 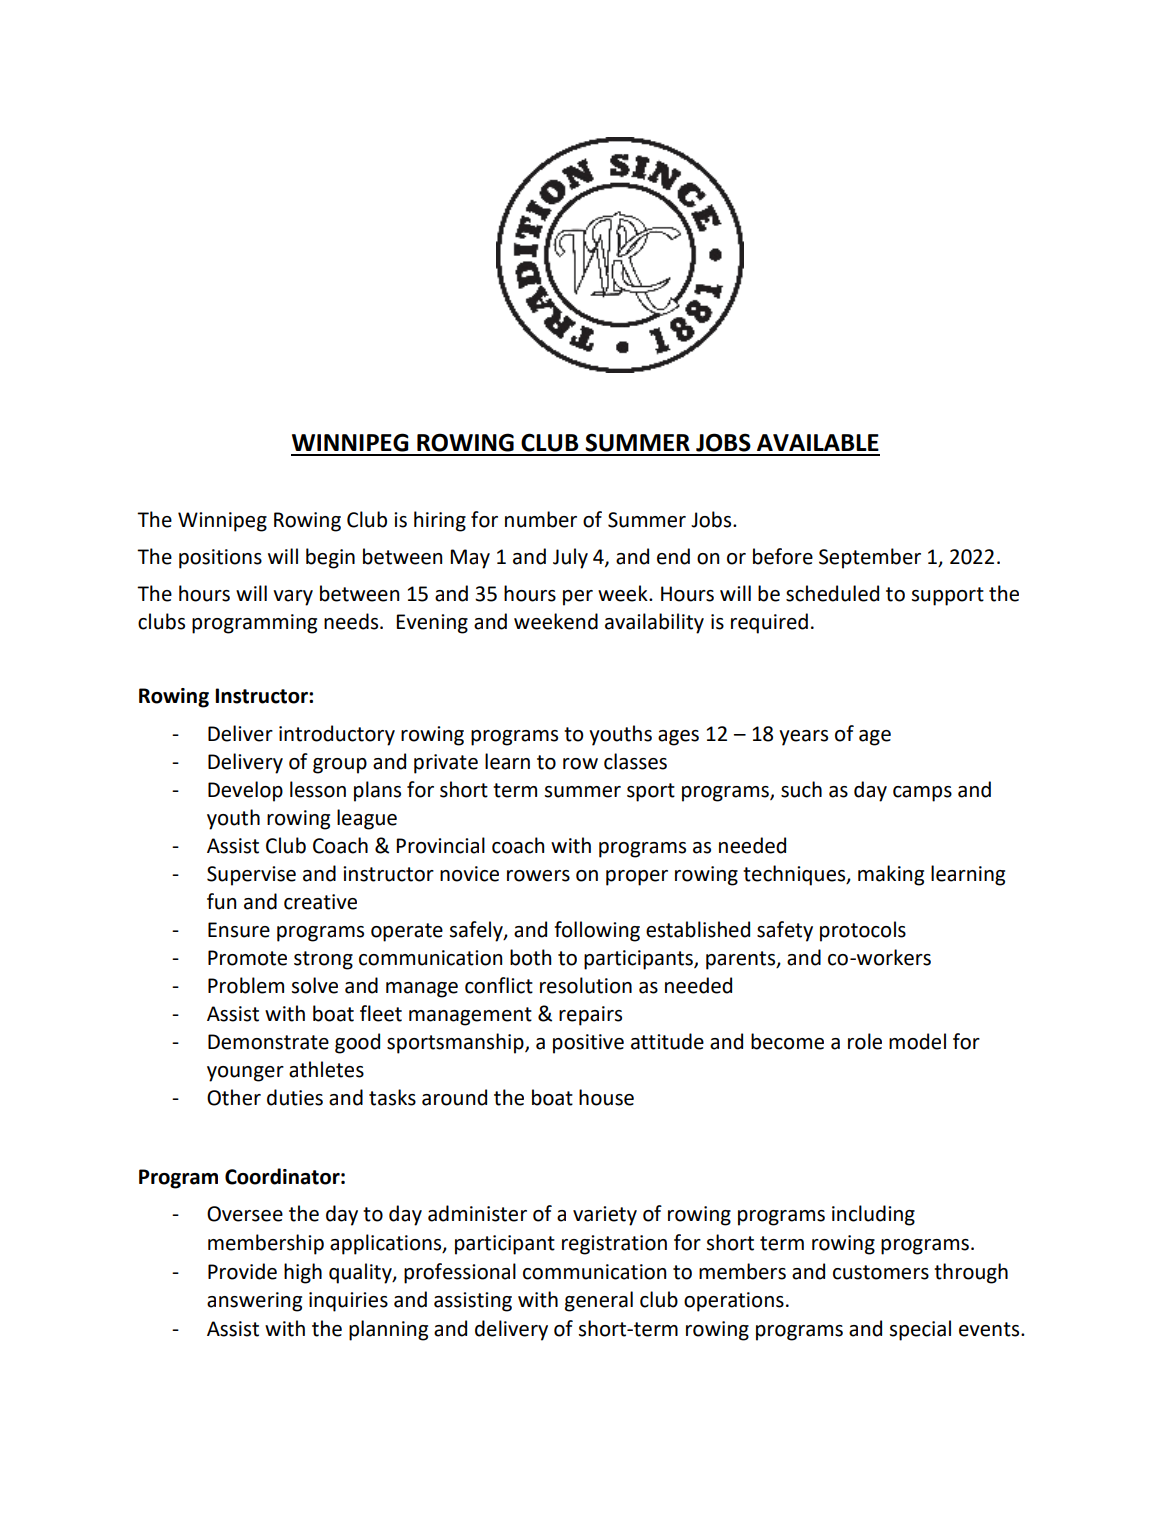 I want to click on making, so click(x=891, y=875).
